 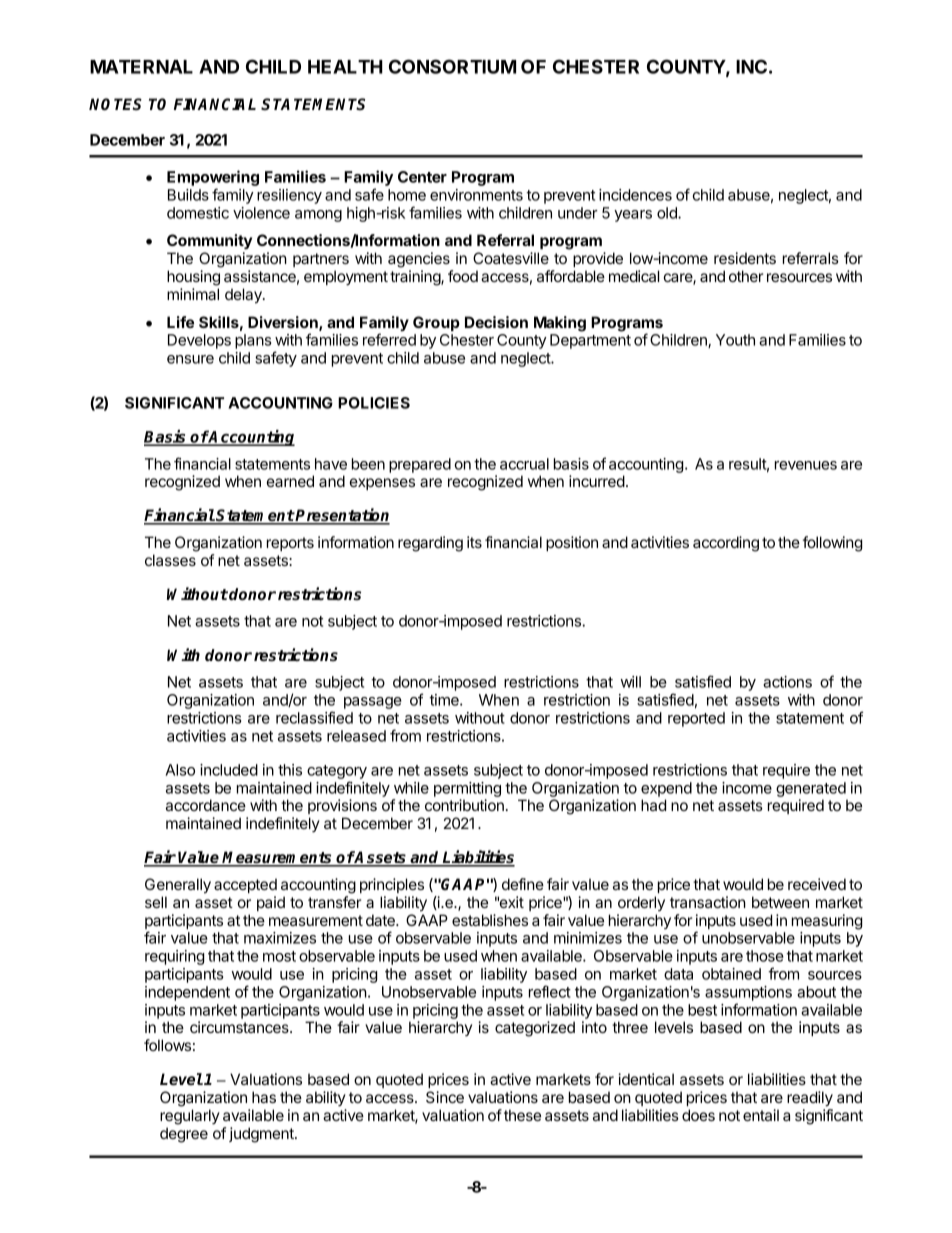 What do you see at coordinates (141, 67) in the image?
I see `MATERNAL` at bounding box center [141, 67].
